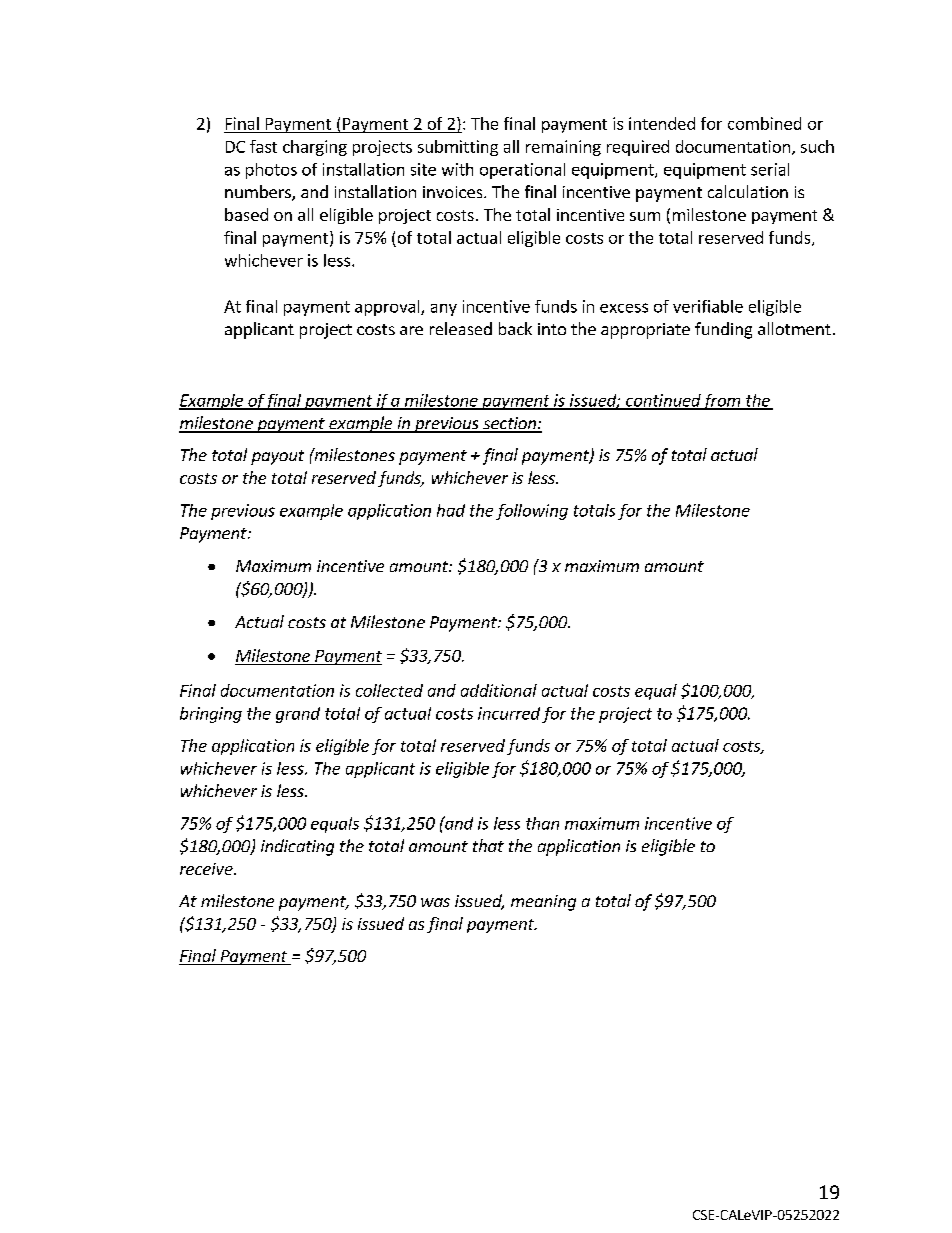 The image size is (952, 1233). Describe the element at coordinates (388, 308) in the screenshot. I see `approval` at that location.
